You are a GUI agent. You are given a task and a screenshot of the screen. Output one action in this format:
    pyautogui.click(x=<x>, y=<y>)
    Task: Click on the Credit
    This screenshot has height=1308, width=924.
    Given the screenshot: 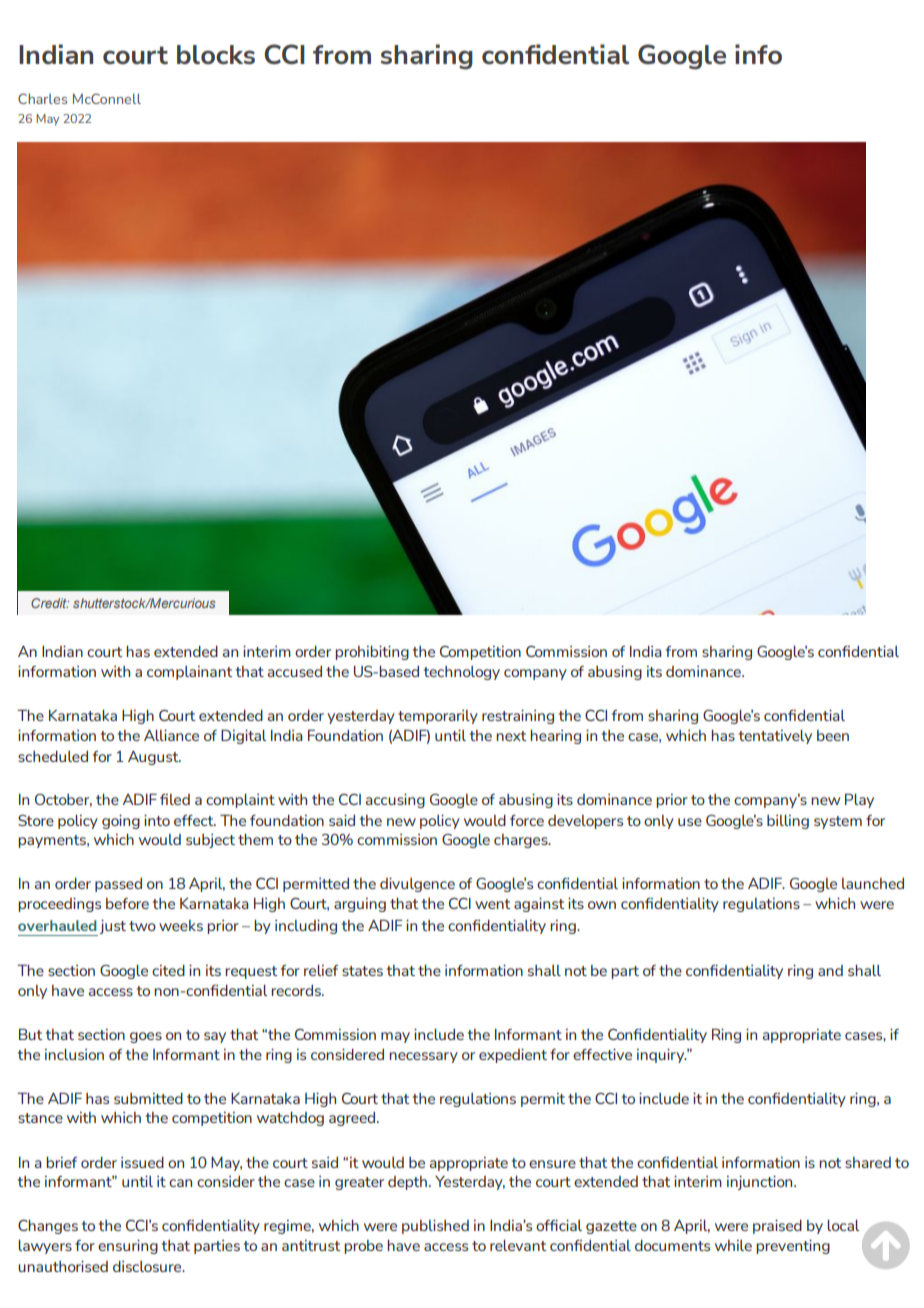 What is the action you would take?
    pyautogui.click(x=50, y=603)
